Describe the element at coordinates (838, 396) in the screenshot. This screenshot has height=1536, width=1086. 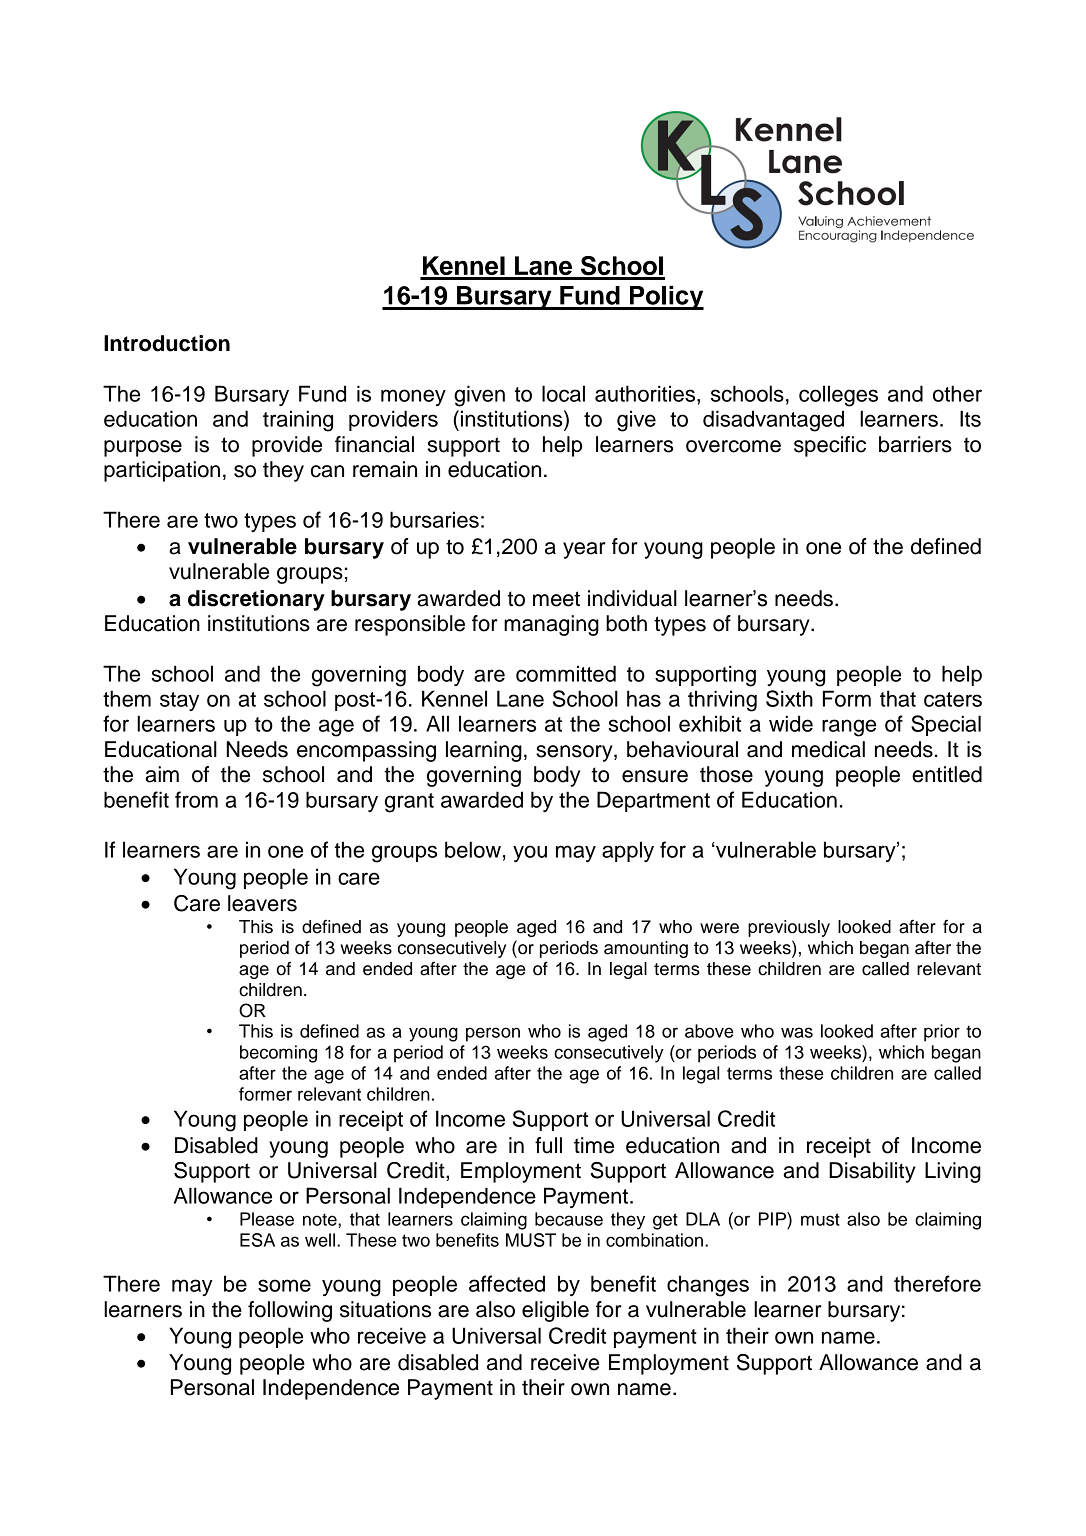
I see `colleges` at that location.
